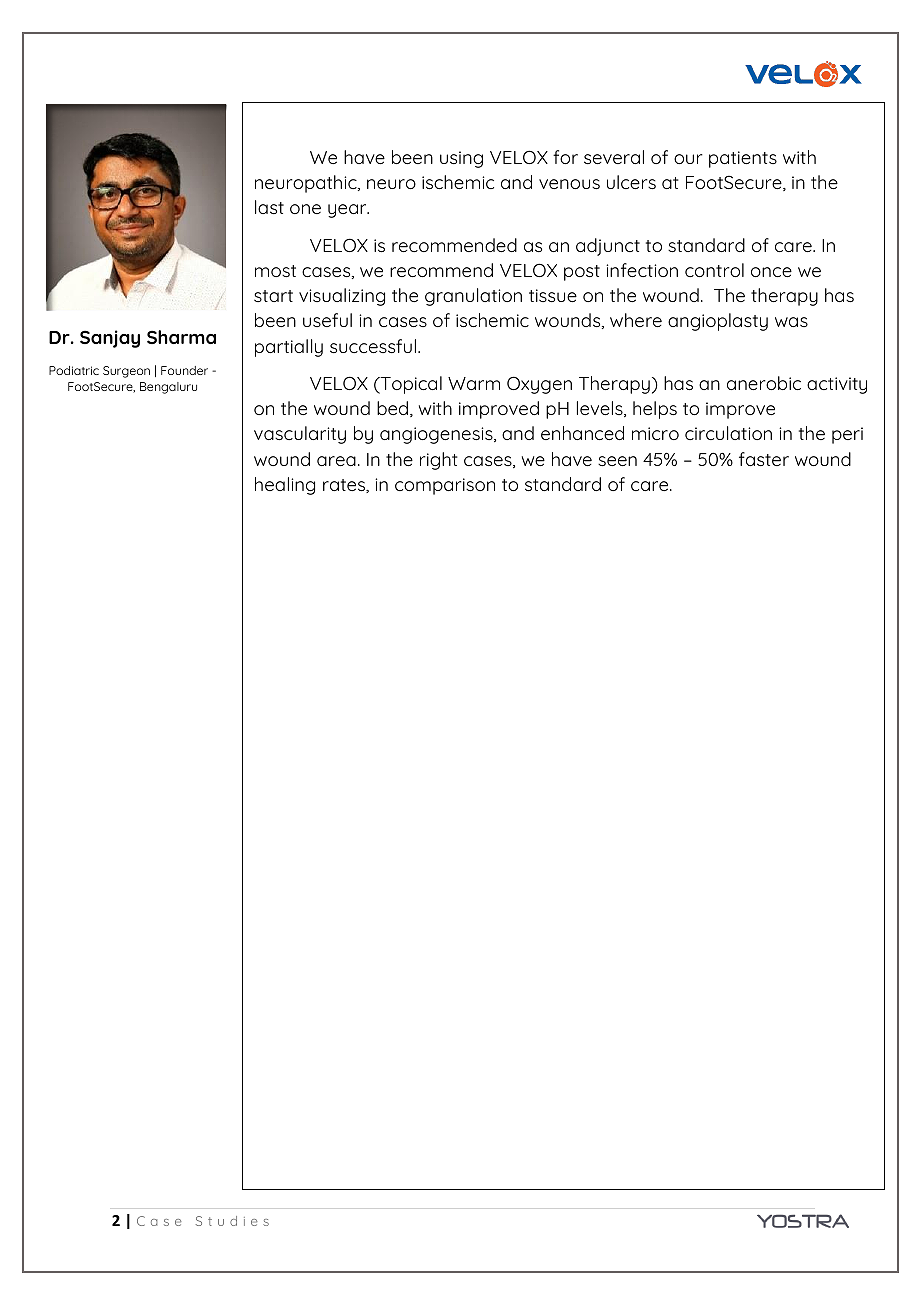  What do you see at coordinates (473, 297) in the image?
I see `granulation` at bounding box center [473, 297].
